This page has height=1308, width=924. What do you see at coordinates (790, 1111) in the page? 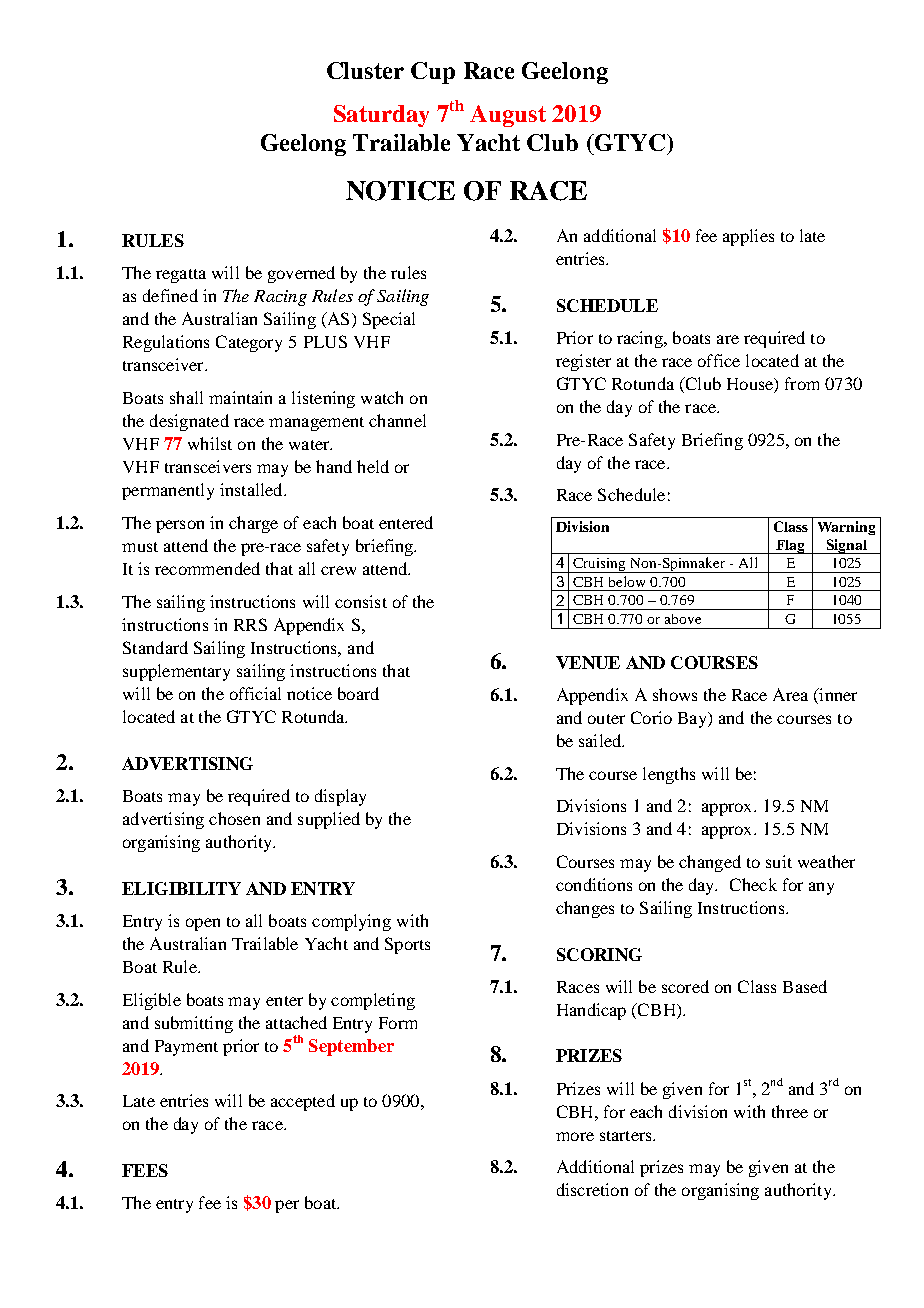
I see `three` at bounding box center [790, 1111].
